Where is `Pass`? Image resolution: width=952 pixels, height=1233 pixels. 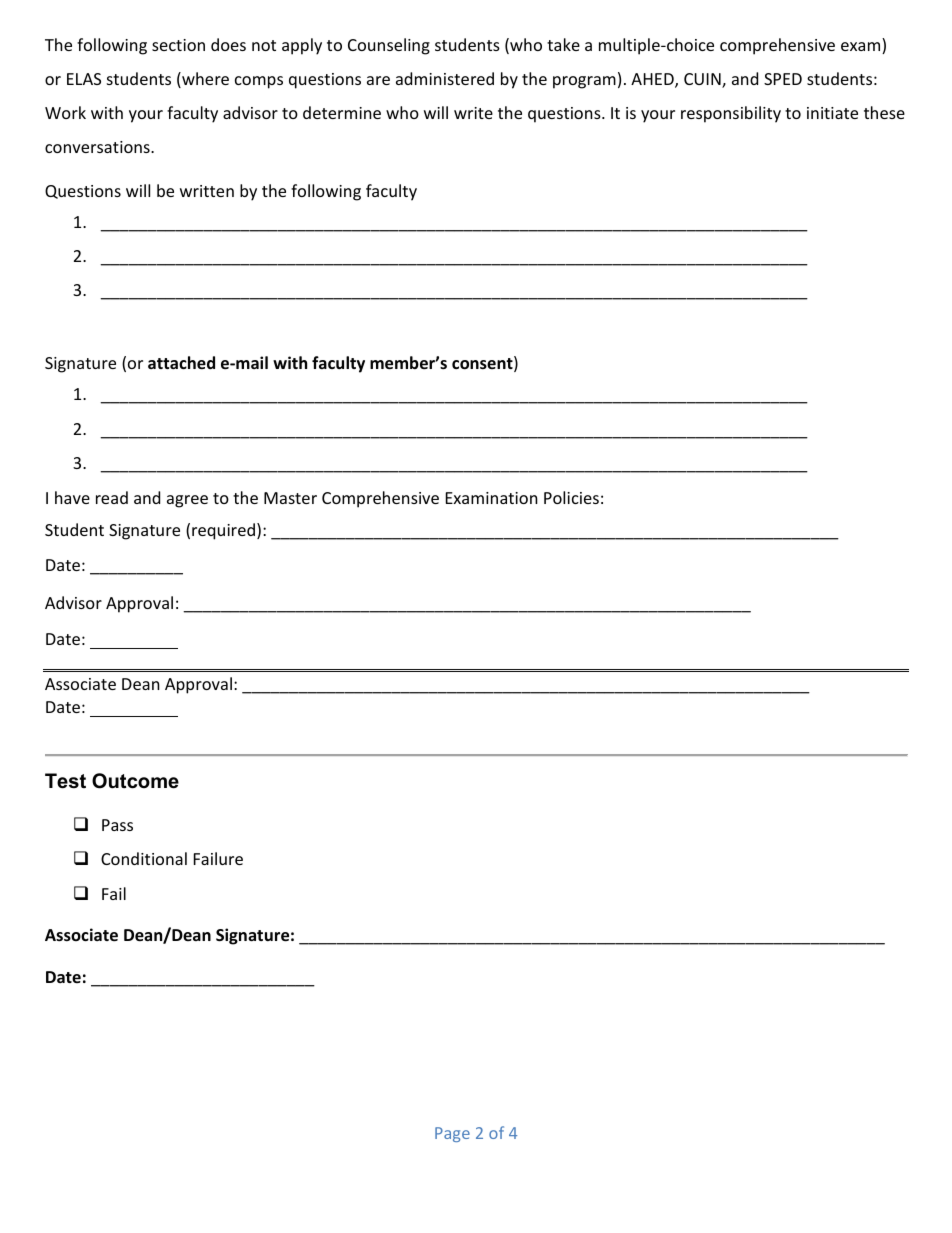
Pass is located at coordinates (117, 825).
